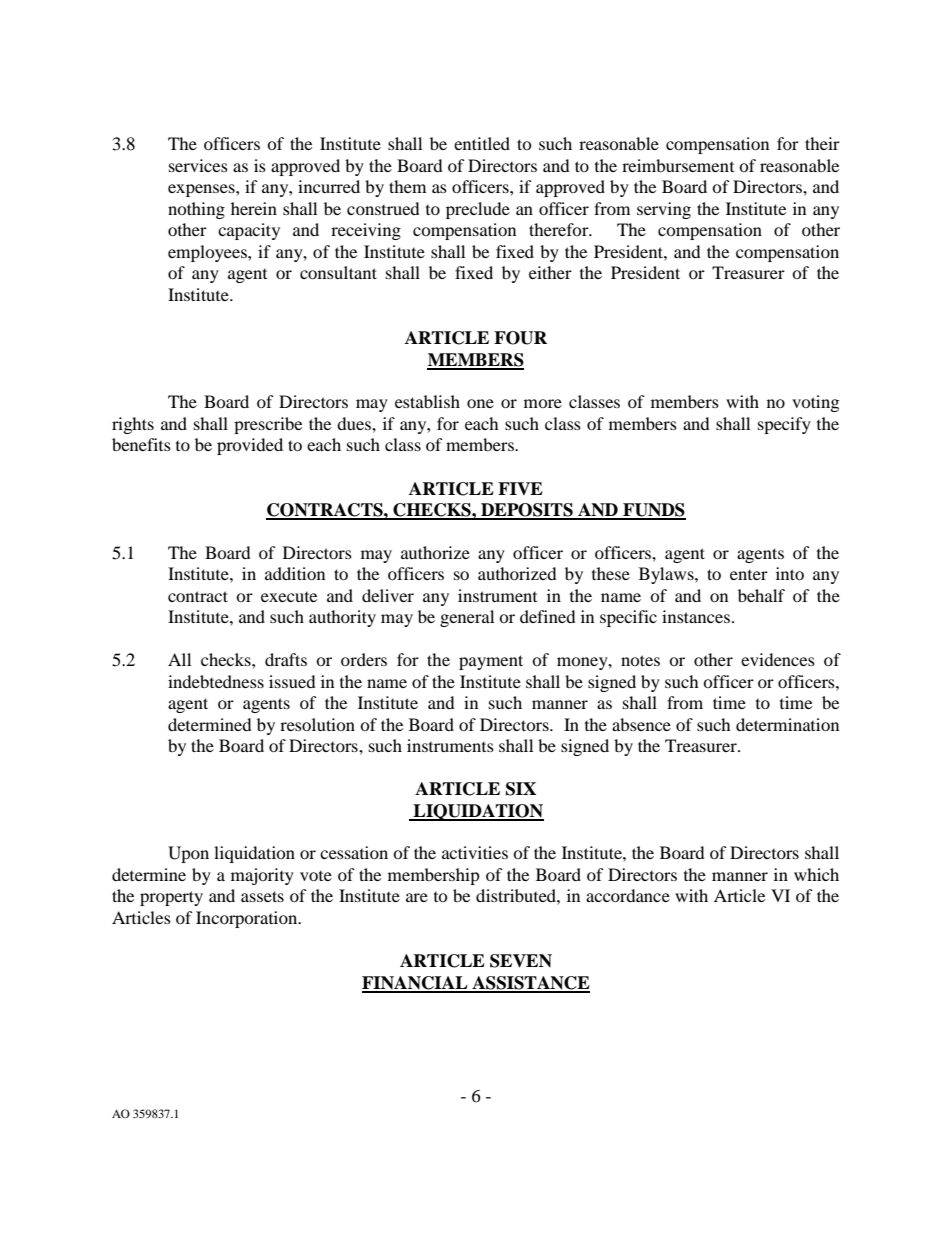 The image size is (952, 1233). What do you see at coordinates (521, 961) in the screenshot?
I see `SEVEN` at bounding box center [521, 961].
